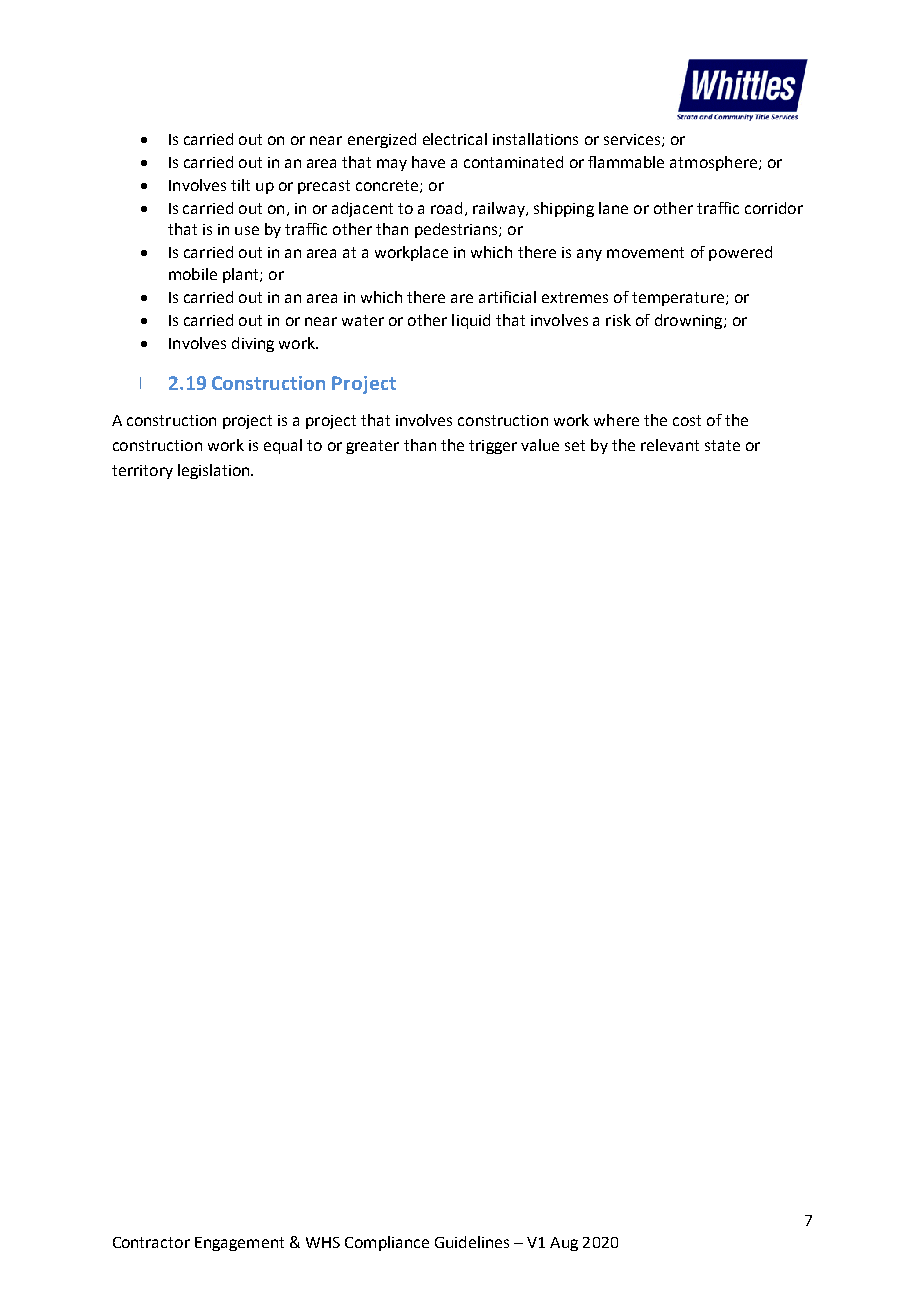 Image resolution: width=924 pixels, height=1308 pixels. I want to click on legislation, so click(215, 471).
